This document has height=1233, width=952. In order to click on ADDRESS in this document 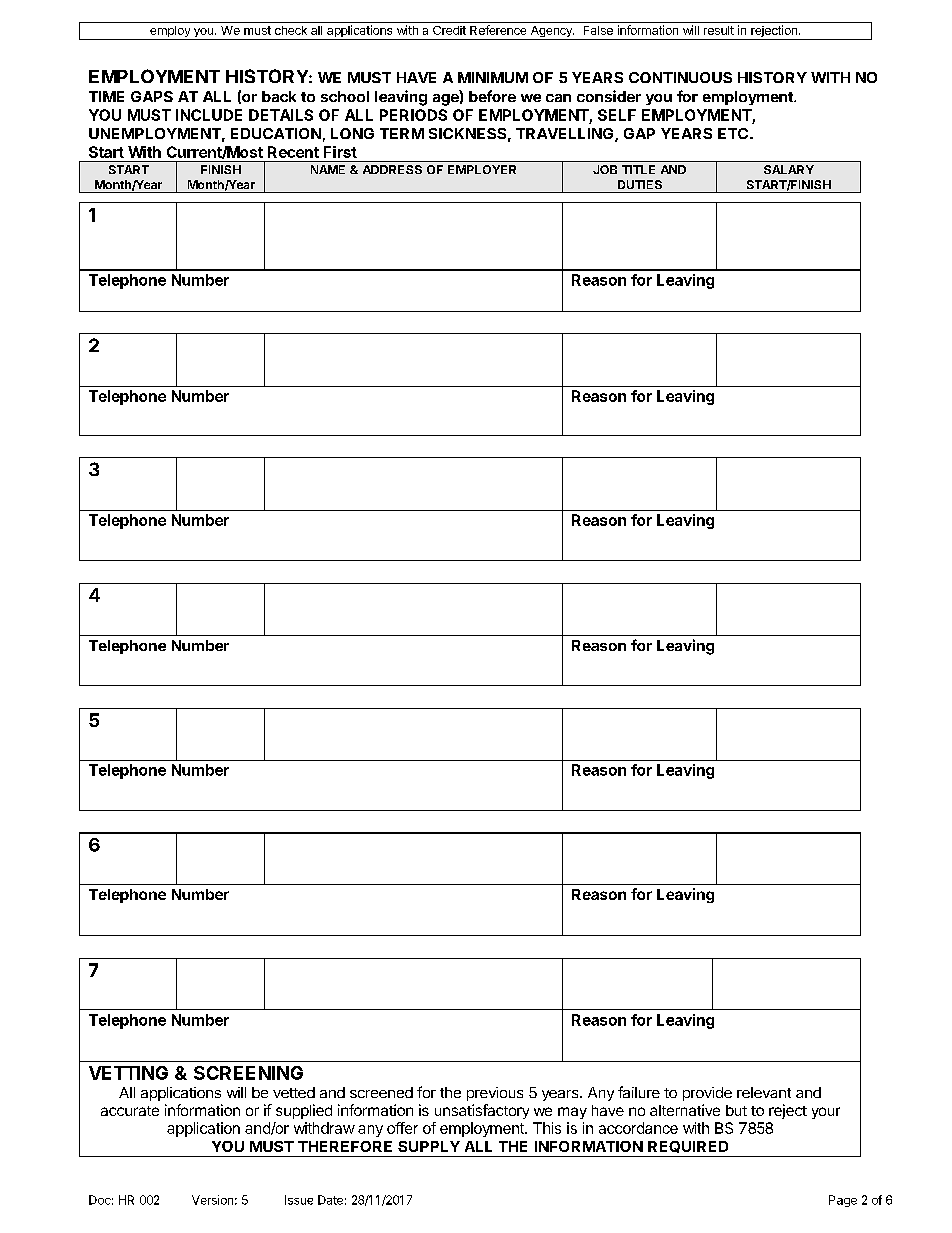, I will do `click(392, 169)`.
